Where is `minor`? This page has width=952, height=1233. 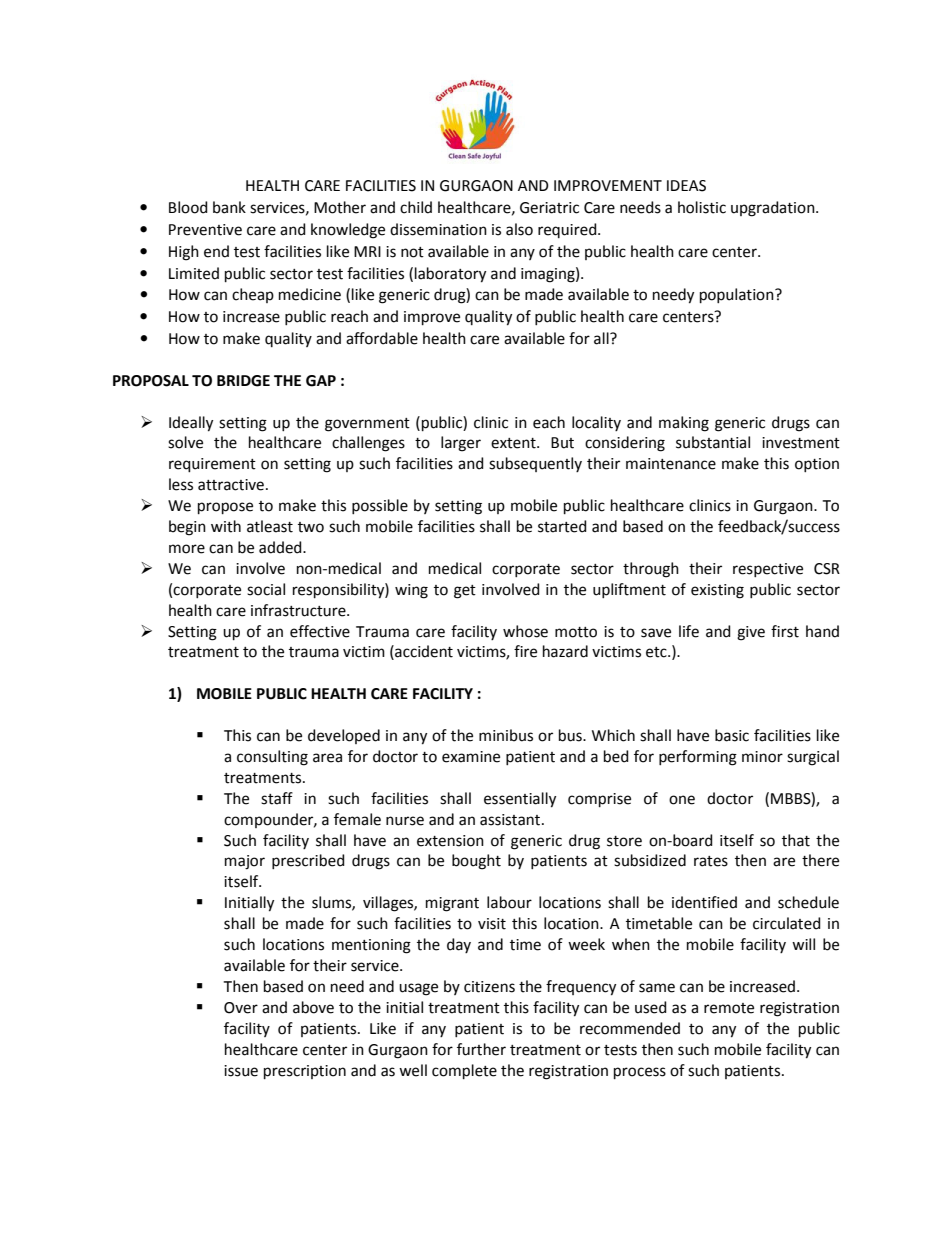
minor is located at coordinates (762, 757).
